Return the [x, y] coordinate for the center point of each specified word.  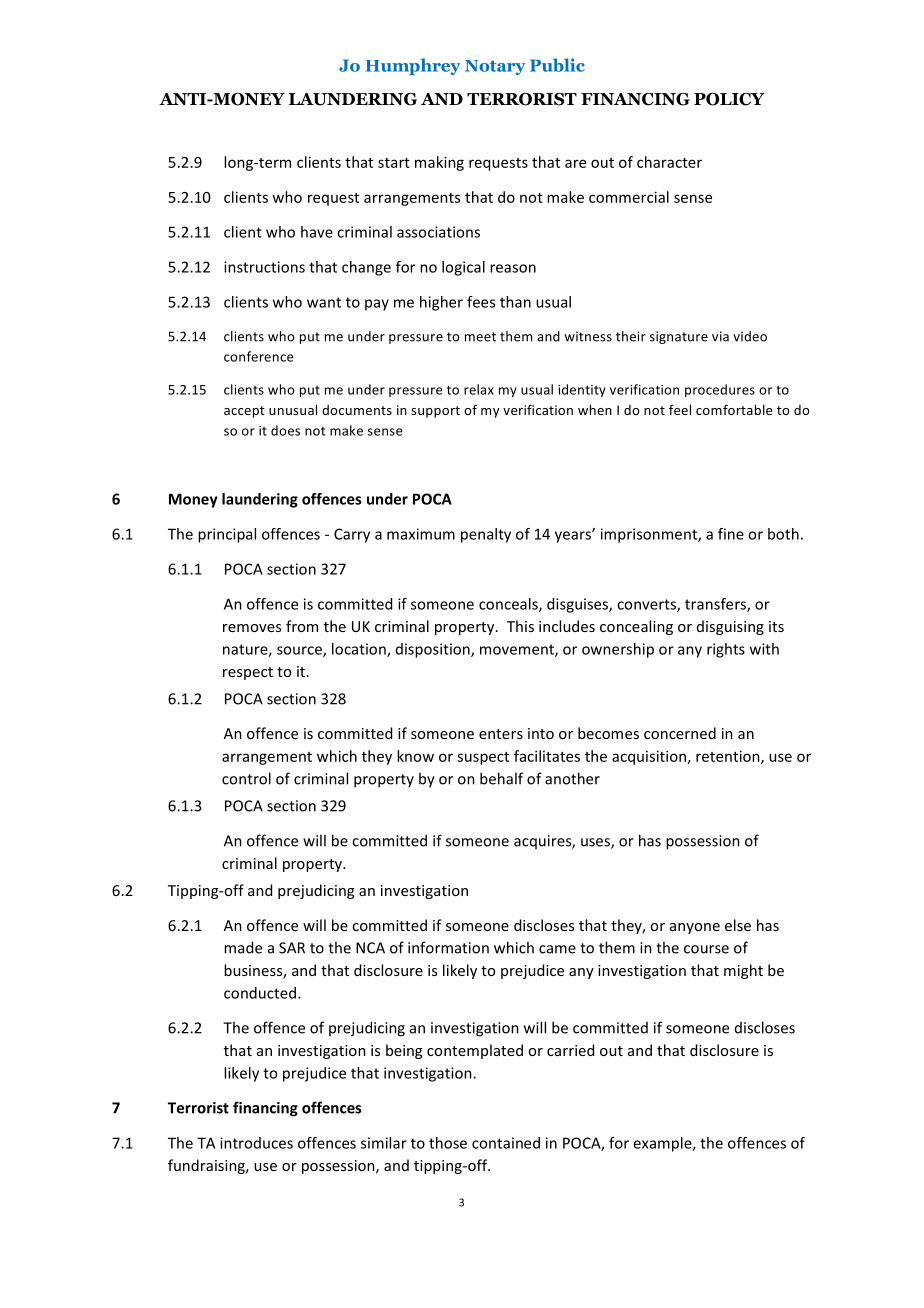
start [394, 163]
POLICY [729, 99]
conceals [509, 605]
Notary [495, 67]
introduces [256, 1143]
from [302, 626]
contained [506, 1143]
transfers [716, 605]
